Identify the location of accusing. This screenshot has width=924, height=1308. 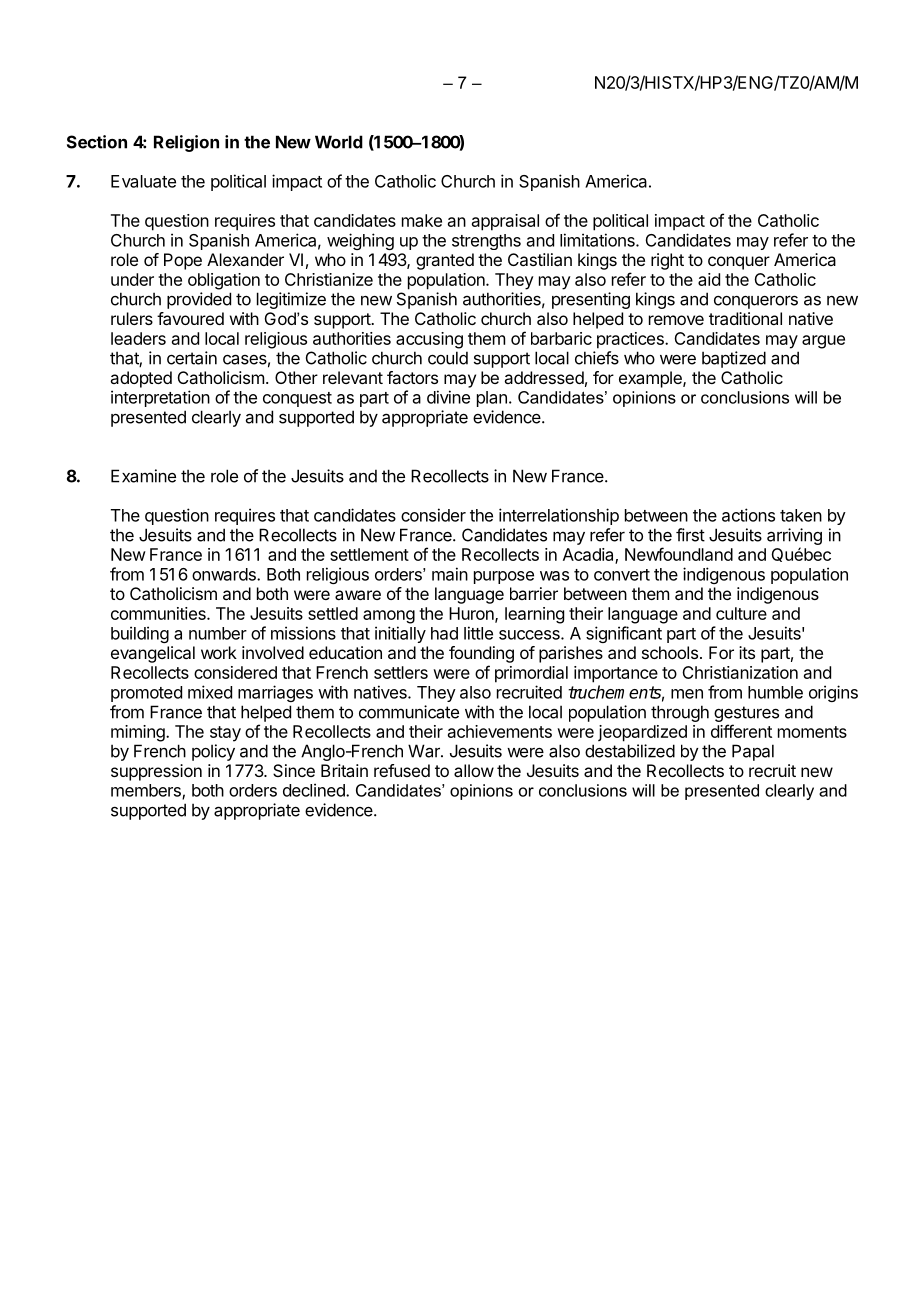
(429, 340).
